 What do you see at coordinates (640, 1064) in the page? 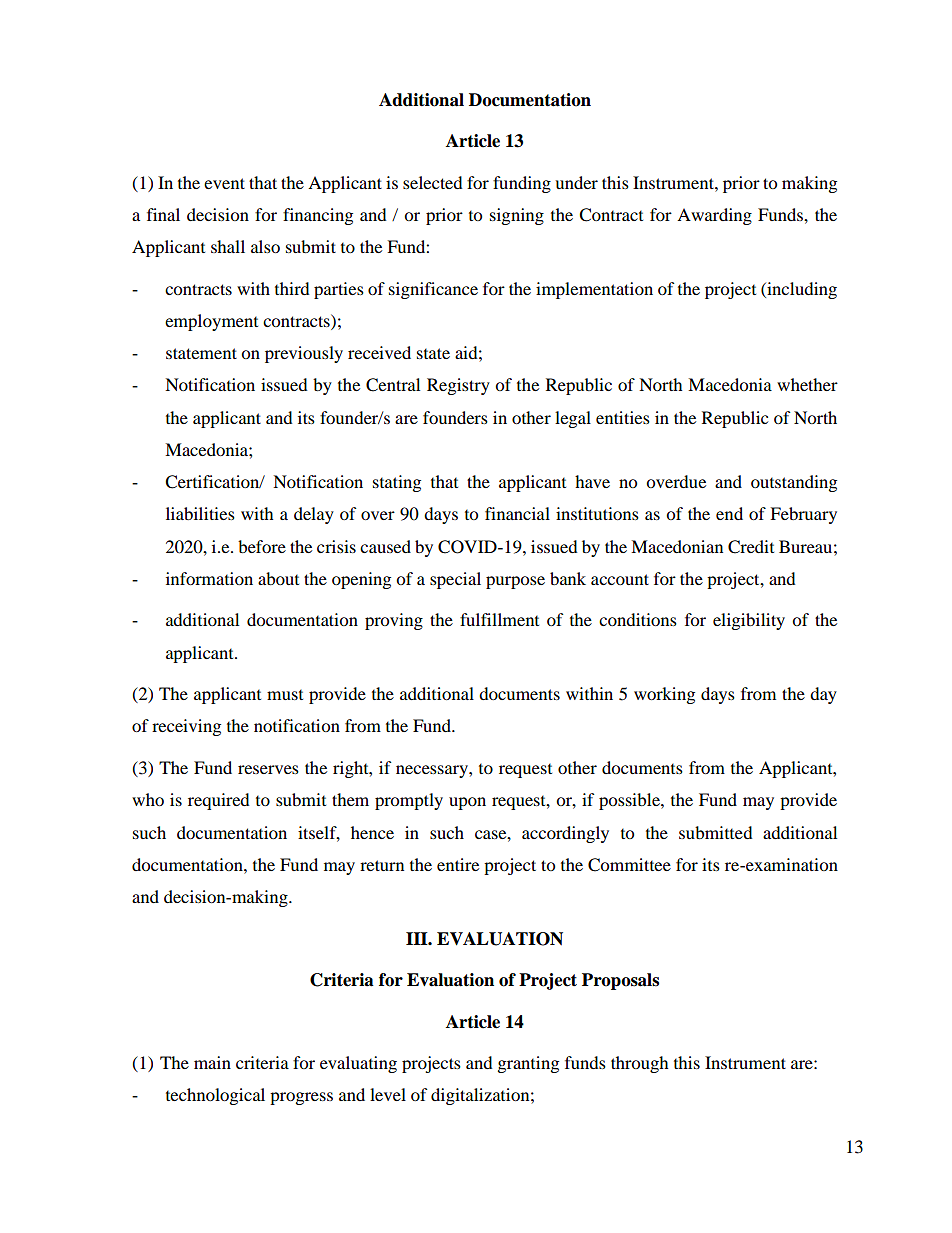
I see `through` at bounding box center [640, 1064].
